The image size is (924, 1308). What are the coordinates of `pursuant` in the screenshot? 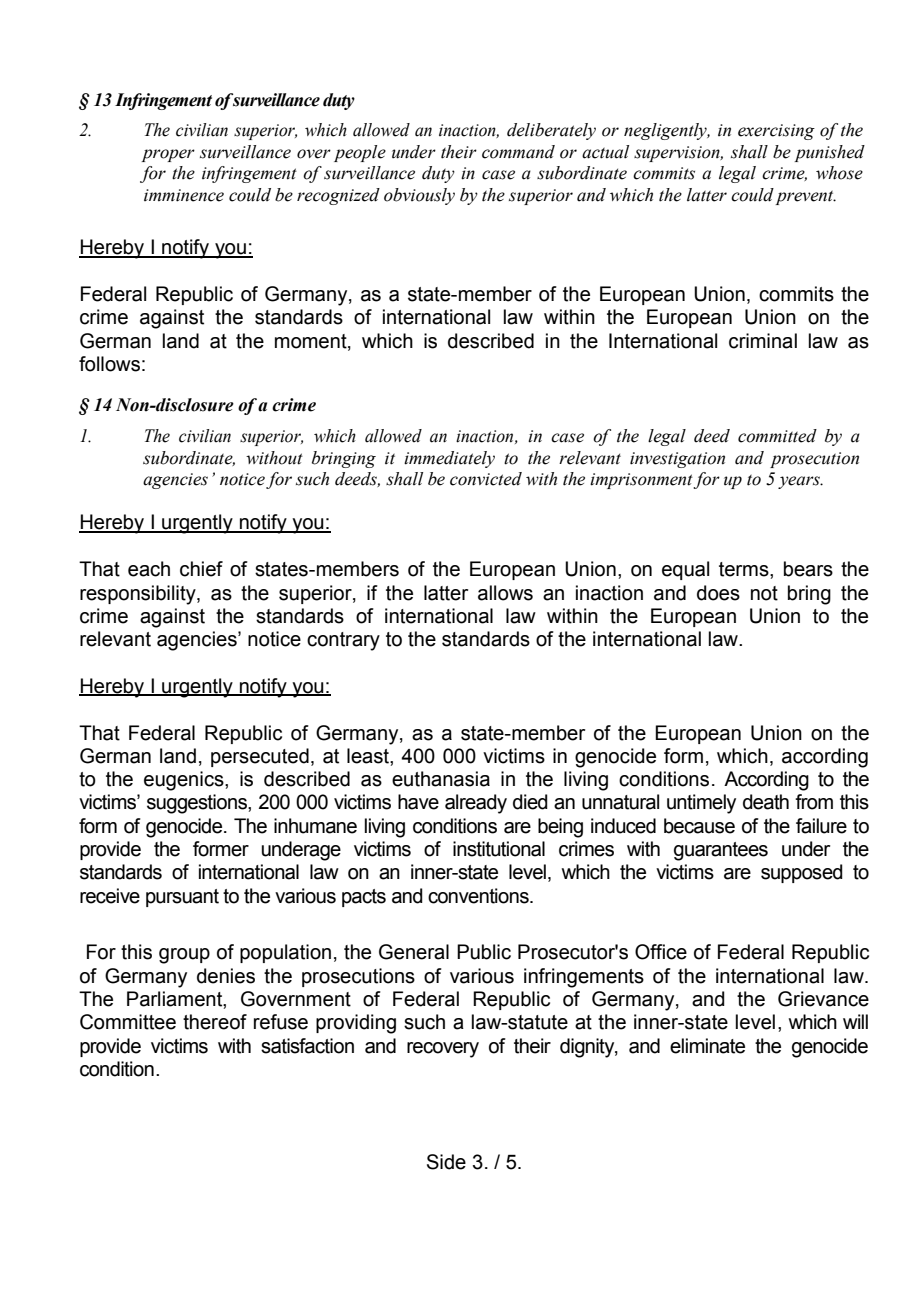 It's located at (182, 898).
